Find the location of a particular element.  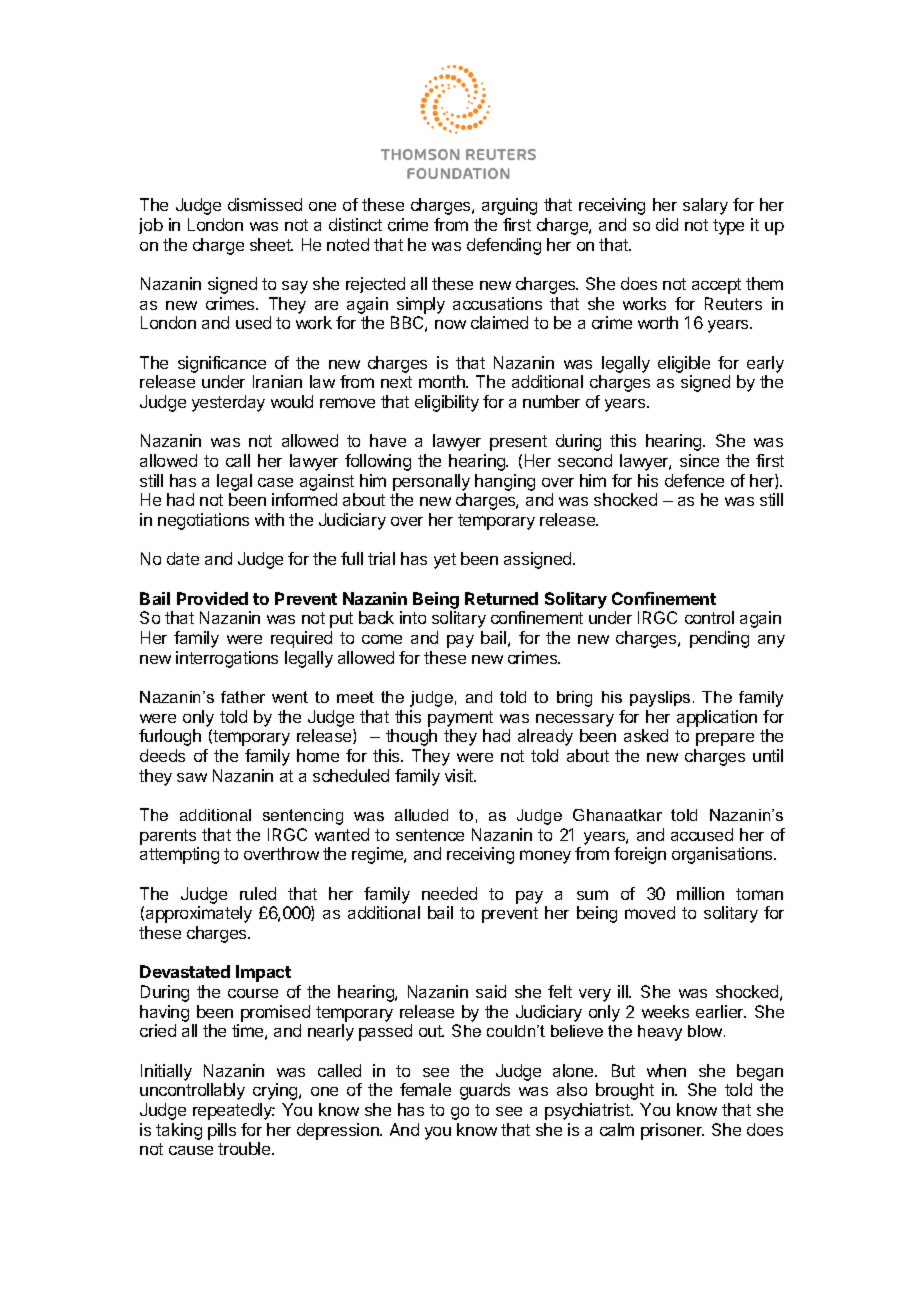

prisoner is located at coordinates (672, 1131).
